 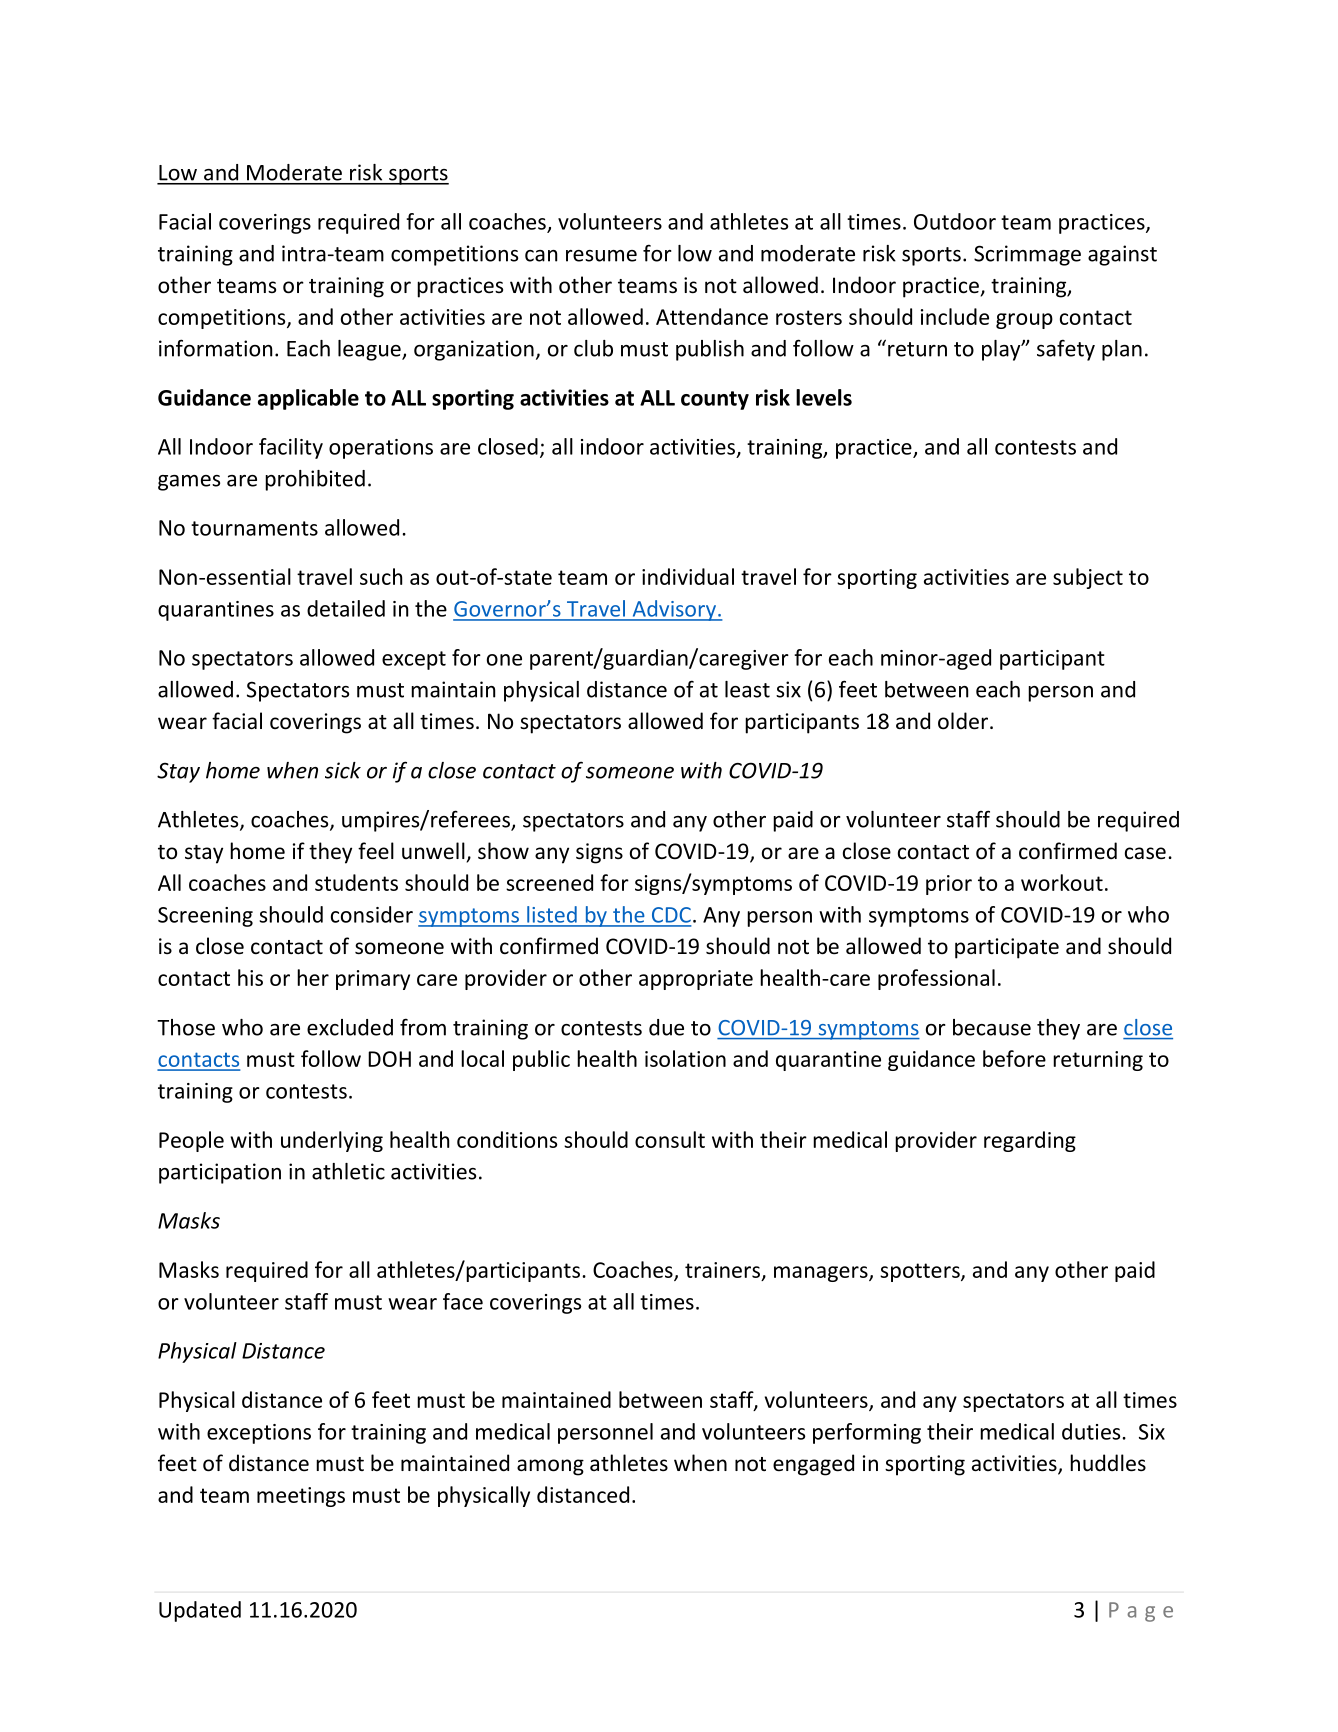 What do you see at coordinates (601, 256) in the screenshot?
I see `resume` at bounding box center [601, 256].
